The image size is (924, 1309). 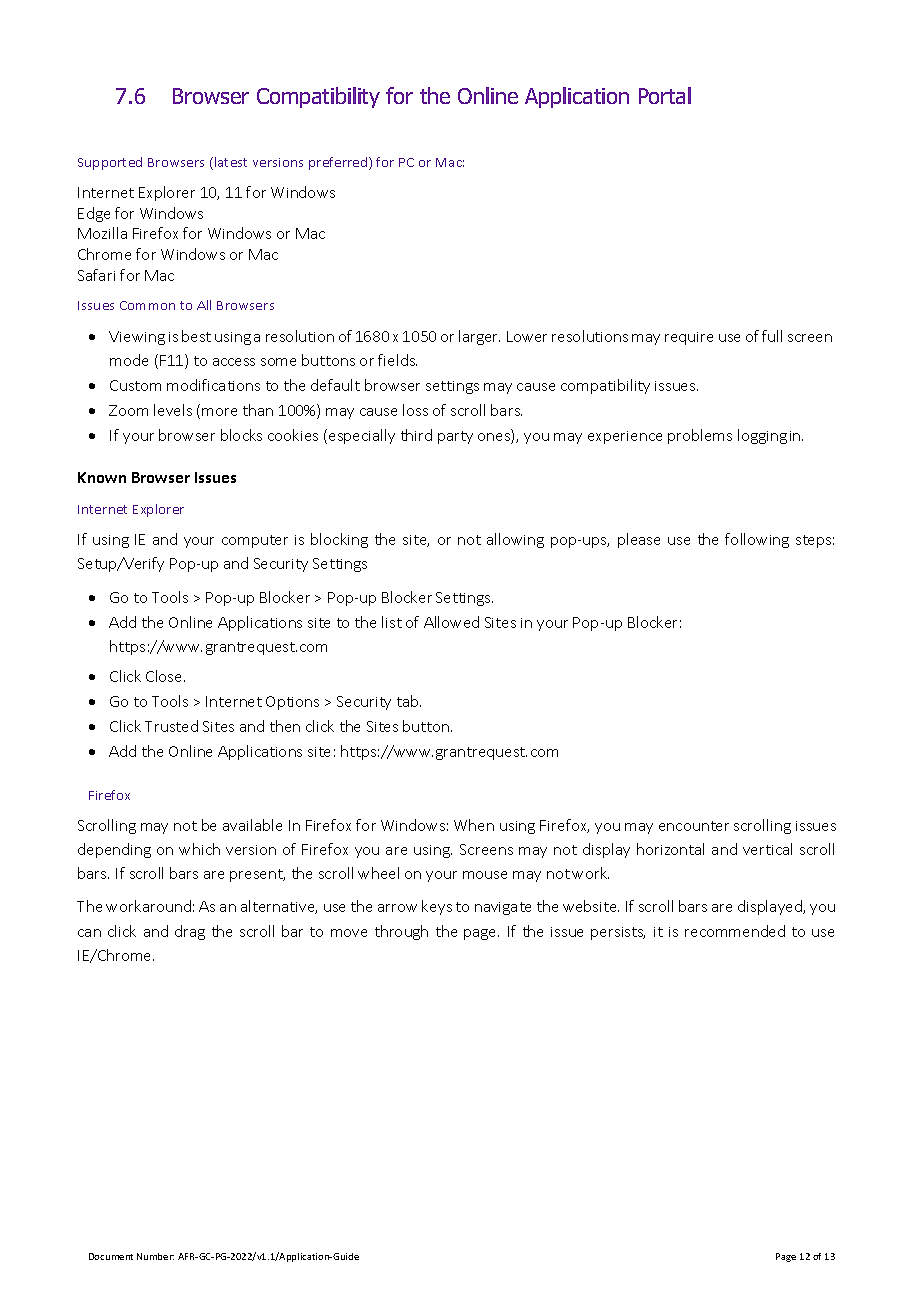 I want to click on Number, so click(x=155, y=1256).
